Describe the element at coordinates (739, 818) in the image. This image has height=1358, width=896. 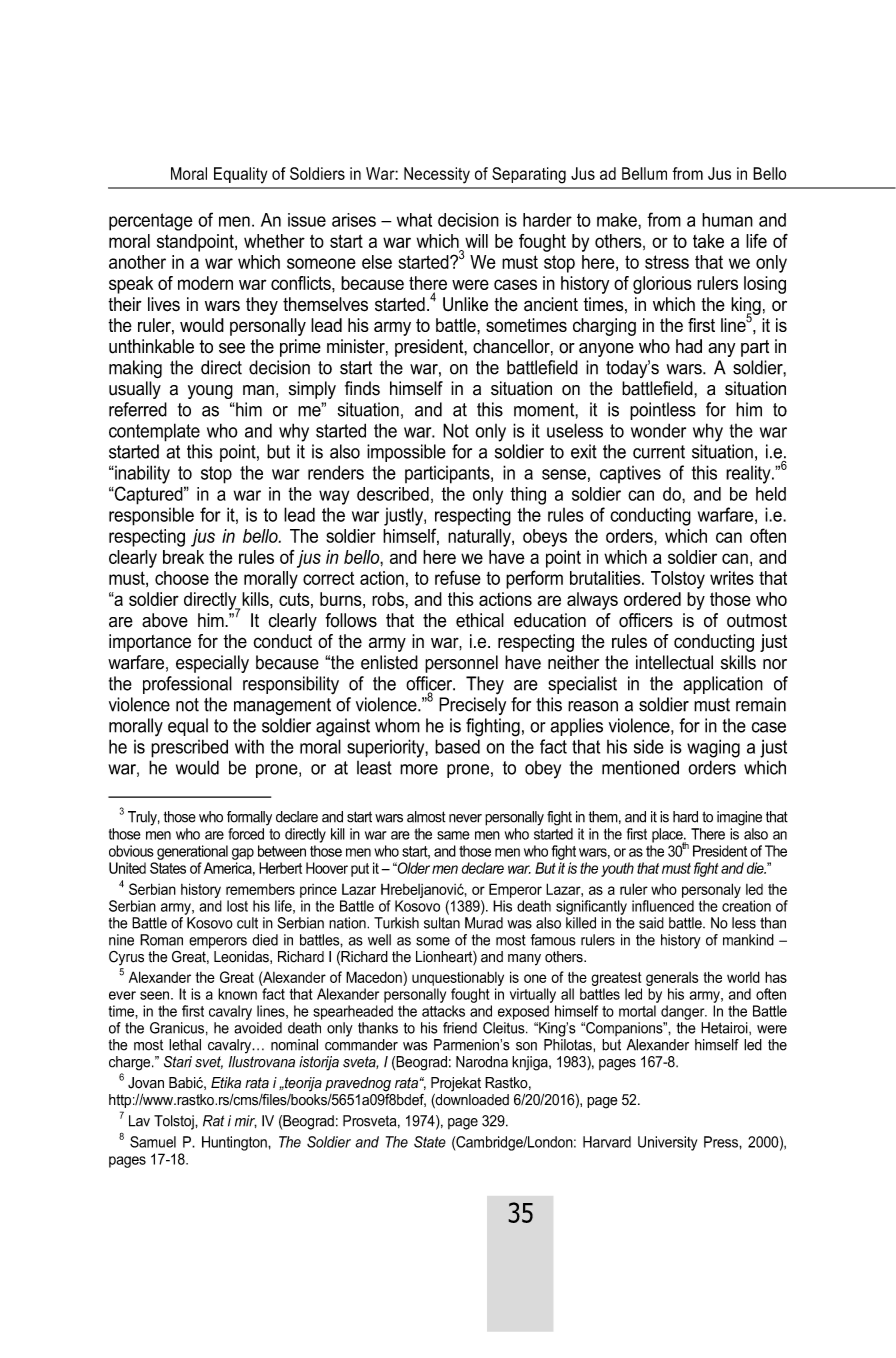
I see `imagine` at that location.
